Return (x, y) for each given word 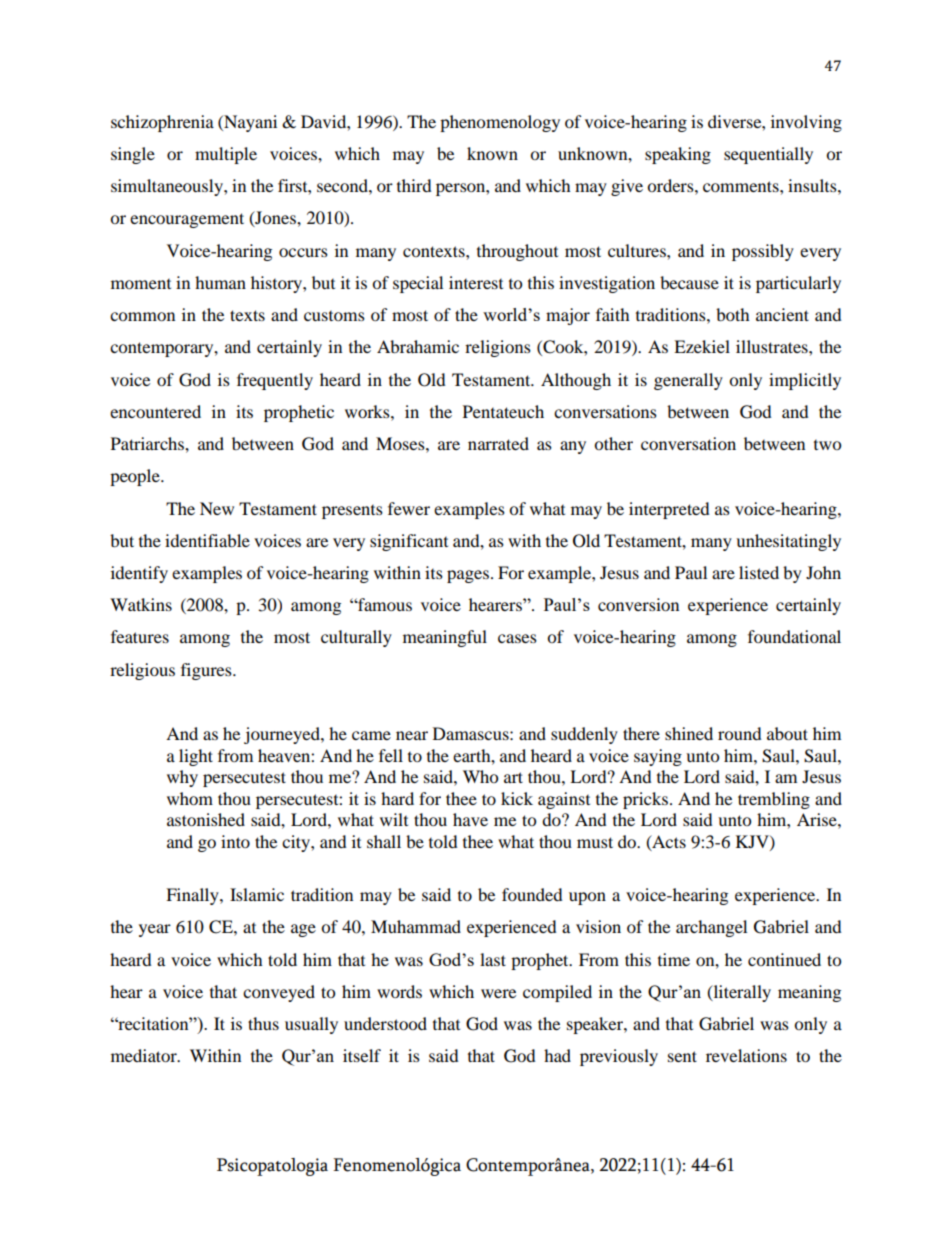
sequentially (768, 155)
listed (759, 572)
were (498, 993)
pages (468, 576)
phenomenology (500, 123)
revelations (746, 1055)
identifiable (207, 540)
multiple (226, 155)
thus (263, 1023)
